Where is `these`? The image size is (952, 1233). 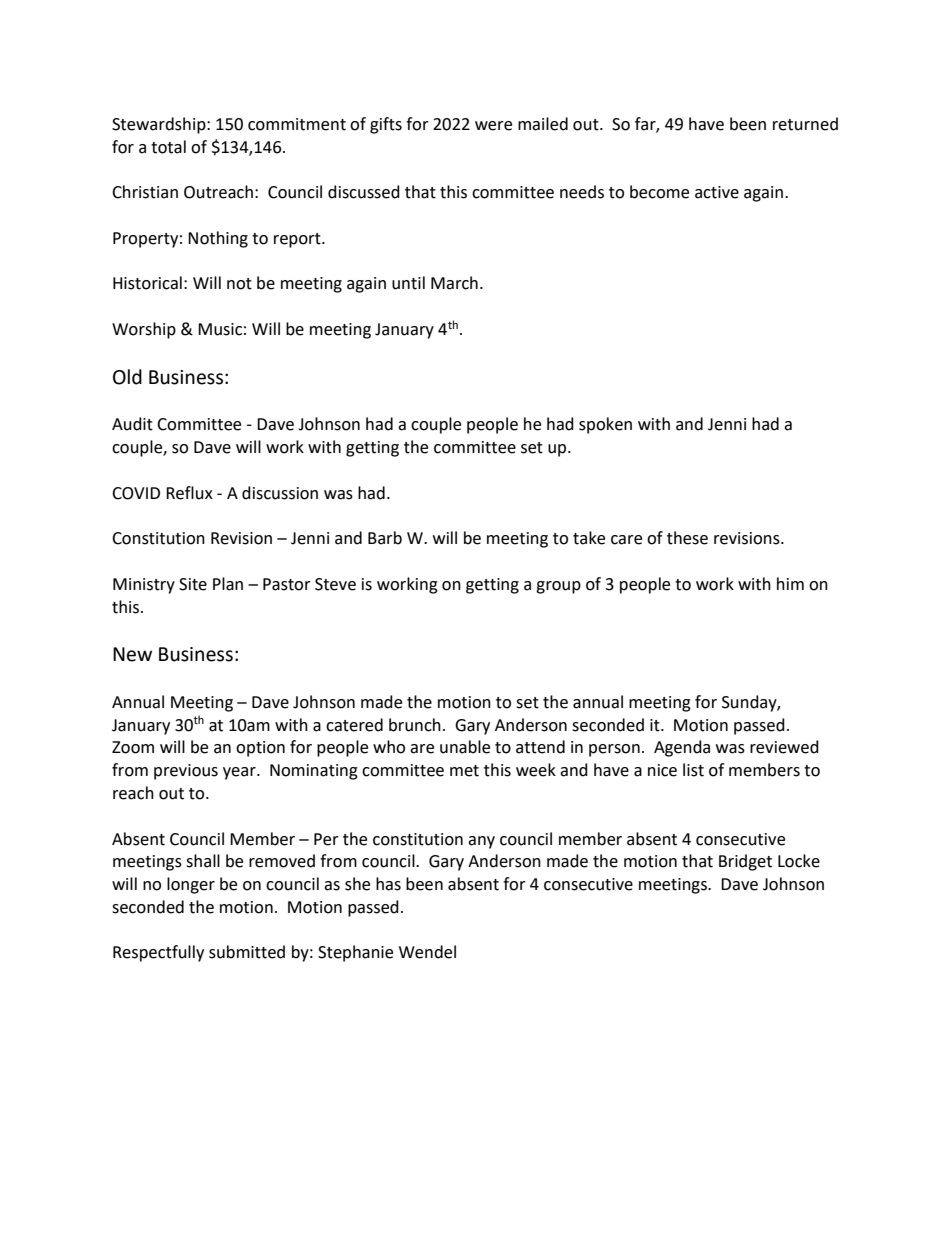
these is located at coordinates (687, 538).
